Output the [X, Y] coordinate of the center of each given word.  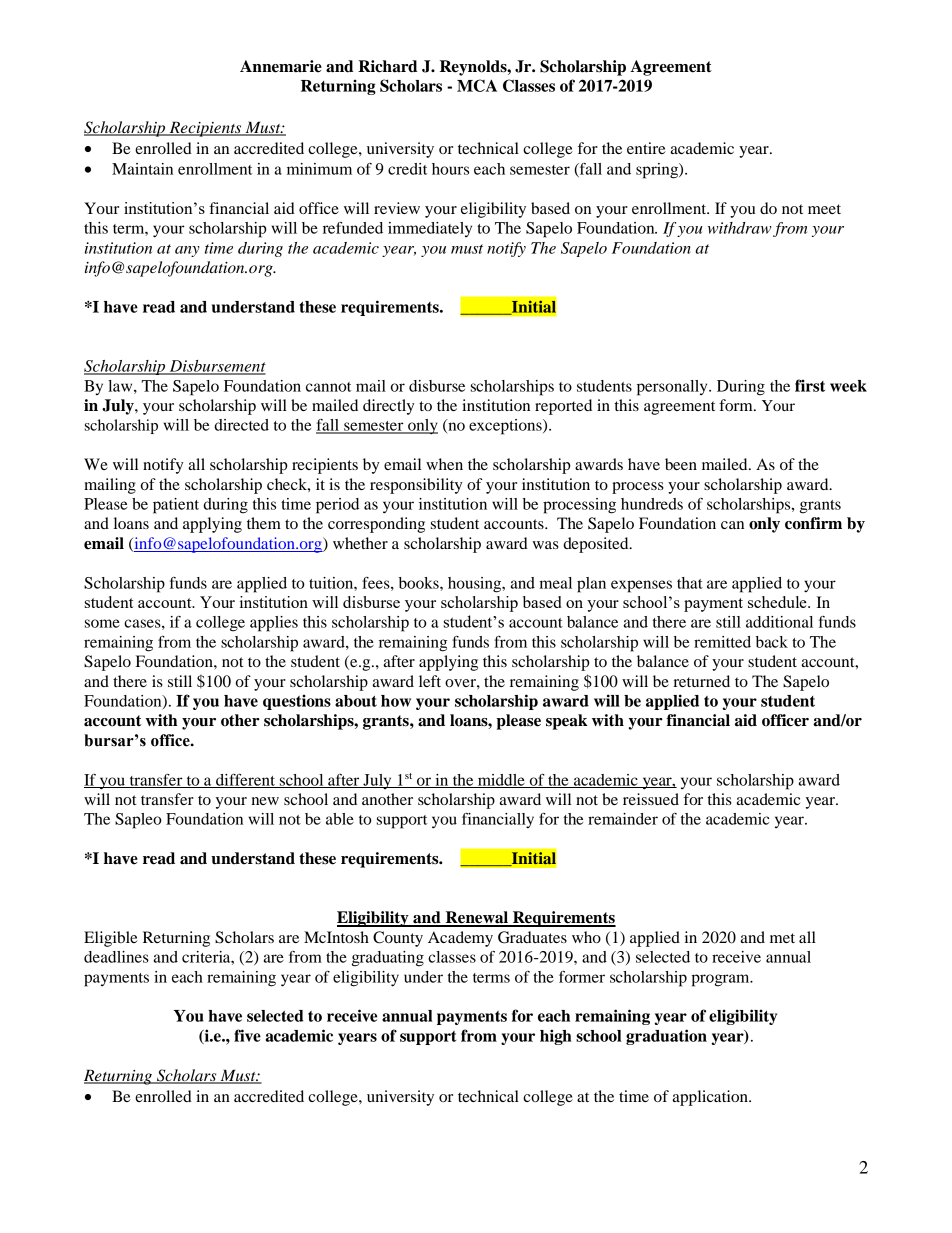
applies [274, 624]
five [247, 1035]
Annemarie [281, 66]
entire [646, 148]
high [556, 1037]
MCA [477, 85]
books [420, 583]
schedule [778, 602]
